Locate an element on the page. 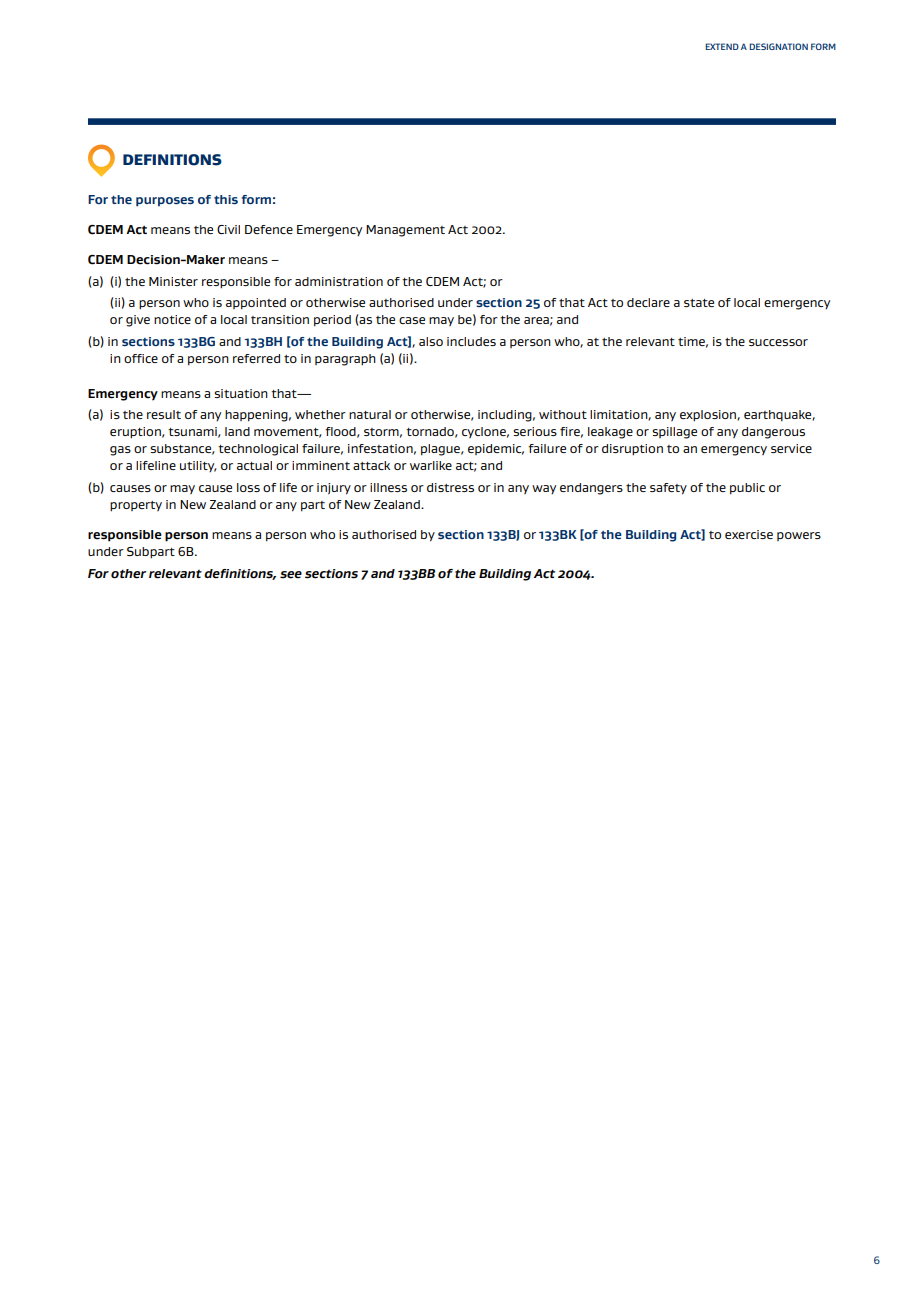  case is located at coordinates (412, 320).
